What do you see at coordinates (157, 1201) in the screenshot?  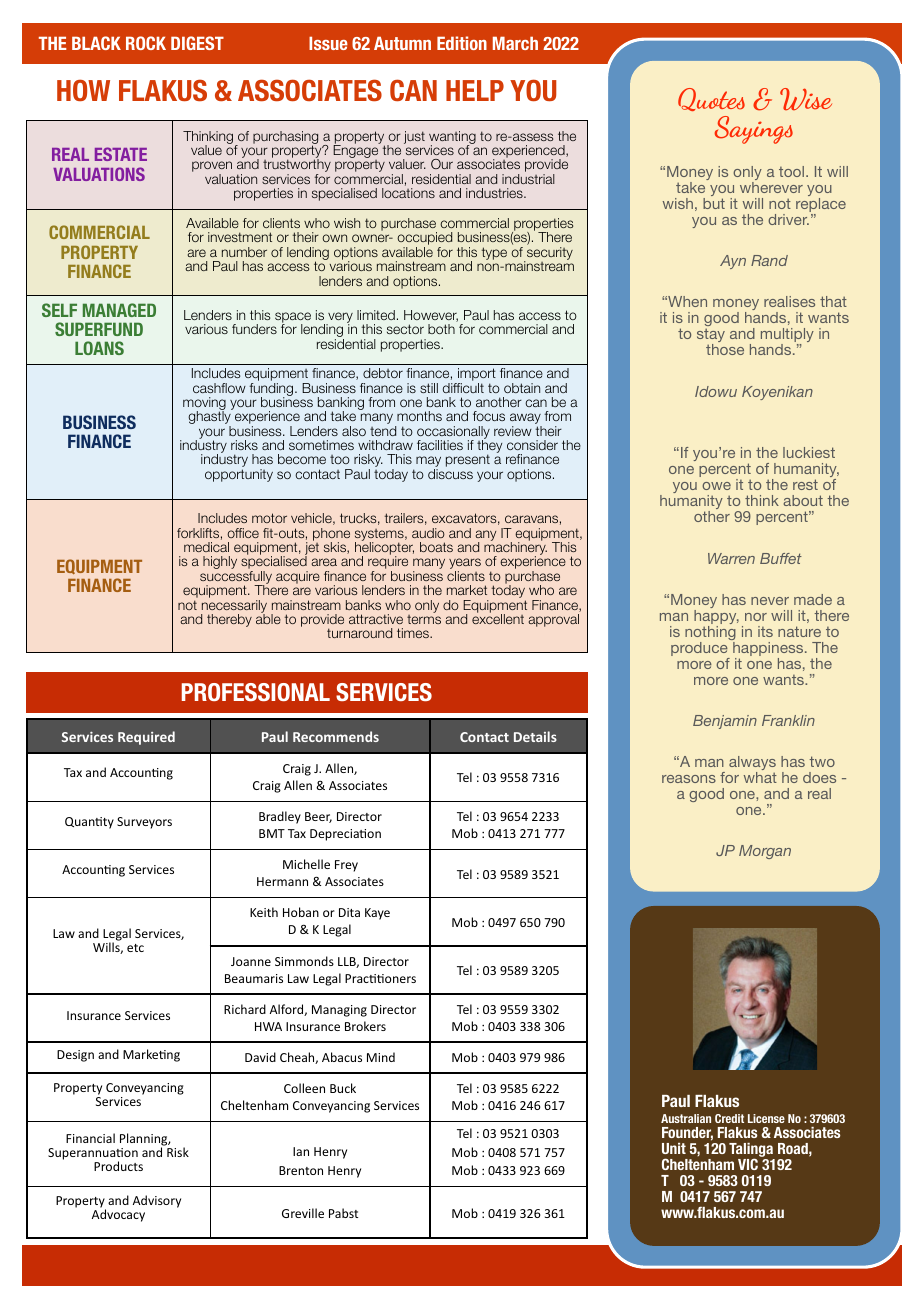 I see `Advisory` at bounding box center [157, 1201].
